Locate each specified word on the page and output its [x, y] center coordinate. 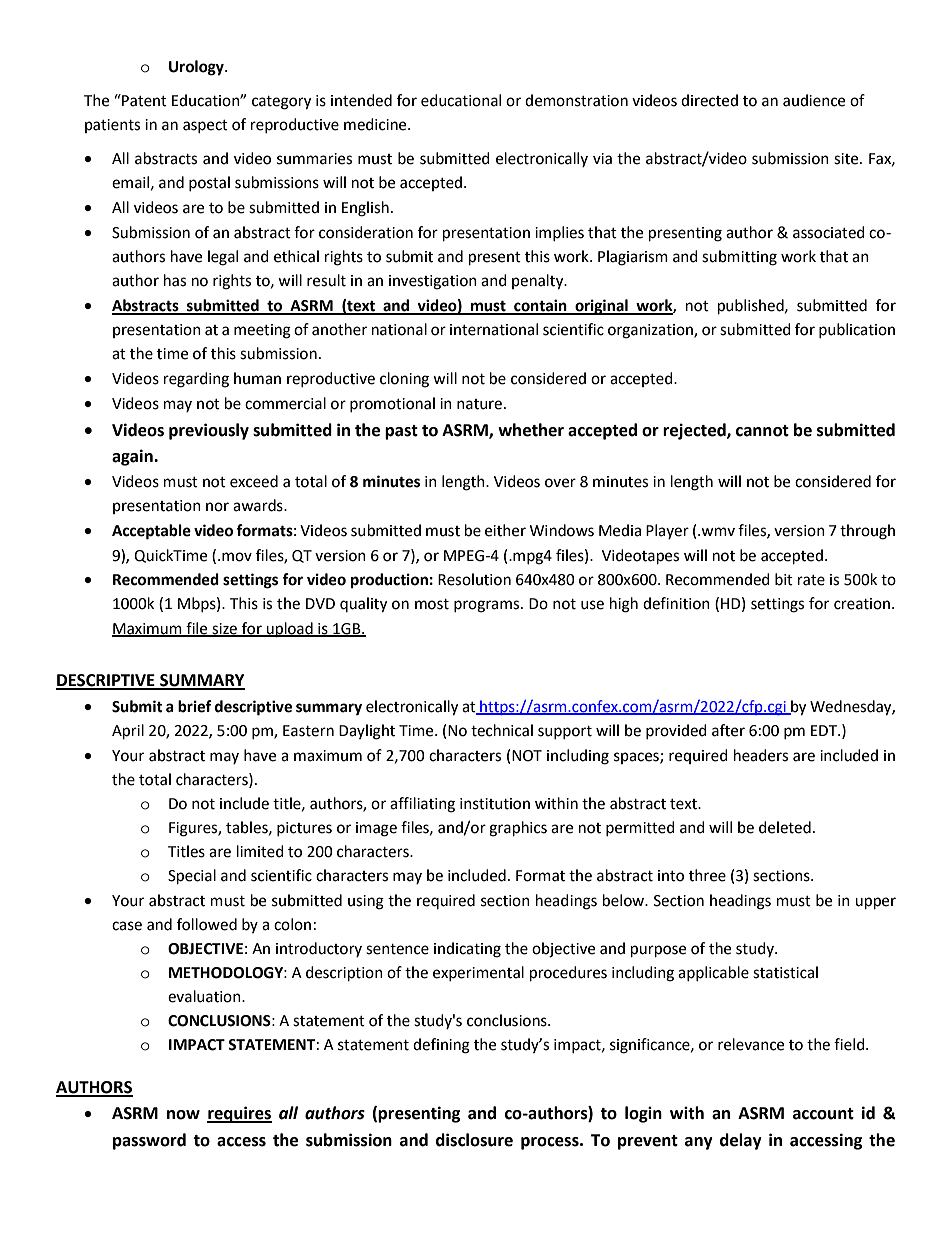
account [823, 1114]
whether [531, 430]
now [183, 1115]
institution [495, 804]
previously [209, 431]
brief [195, 706]
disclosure [474, 1140]
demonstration [576, 100]
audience [814, 100]
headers [761, 755]
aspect [205, 126]
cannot [762, 431]
